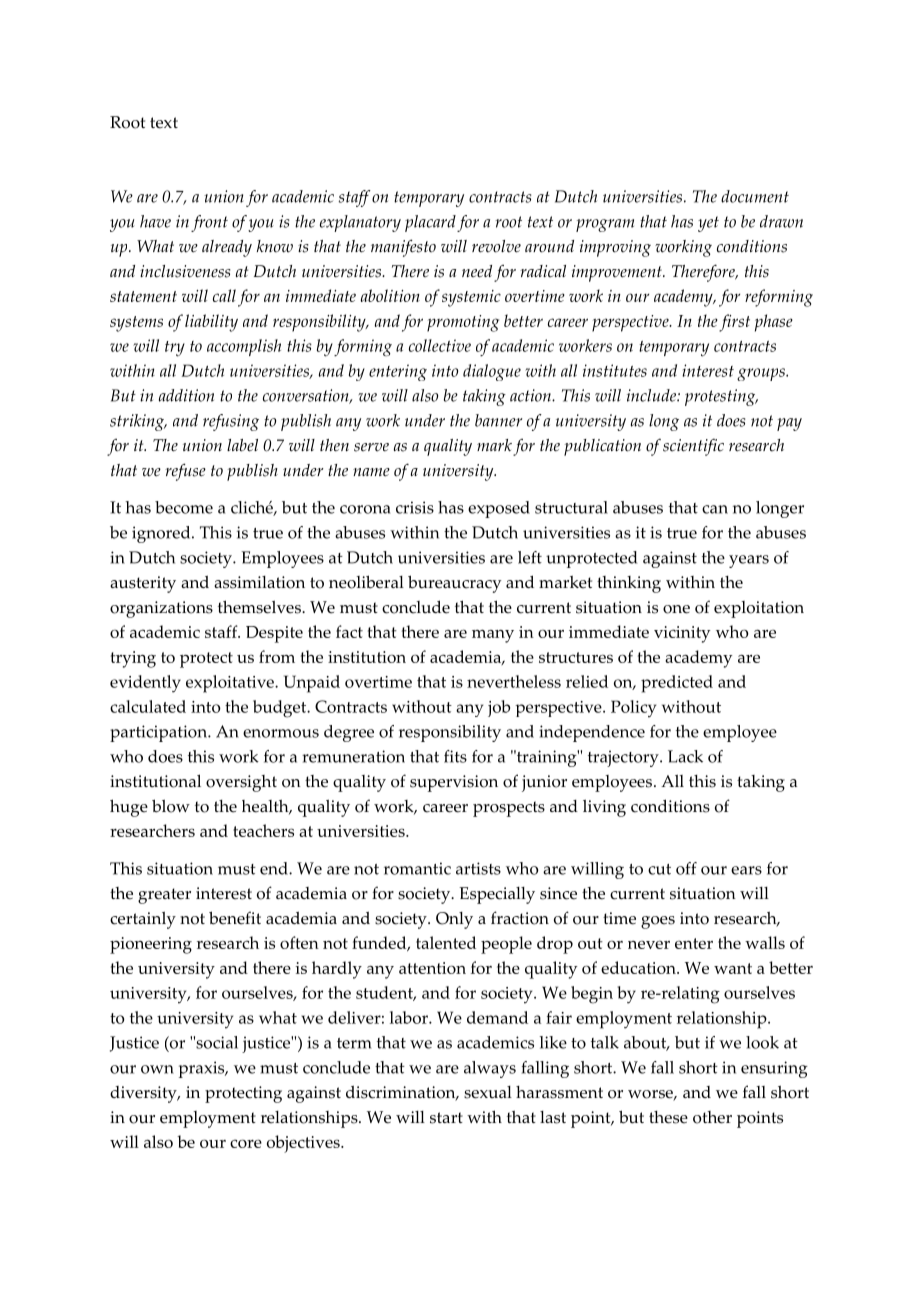  Describe the element at coordinates (493, 636) in the page. I see `many` at that location.
